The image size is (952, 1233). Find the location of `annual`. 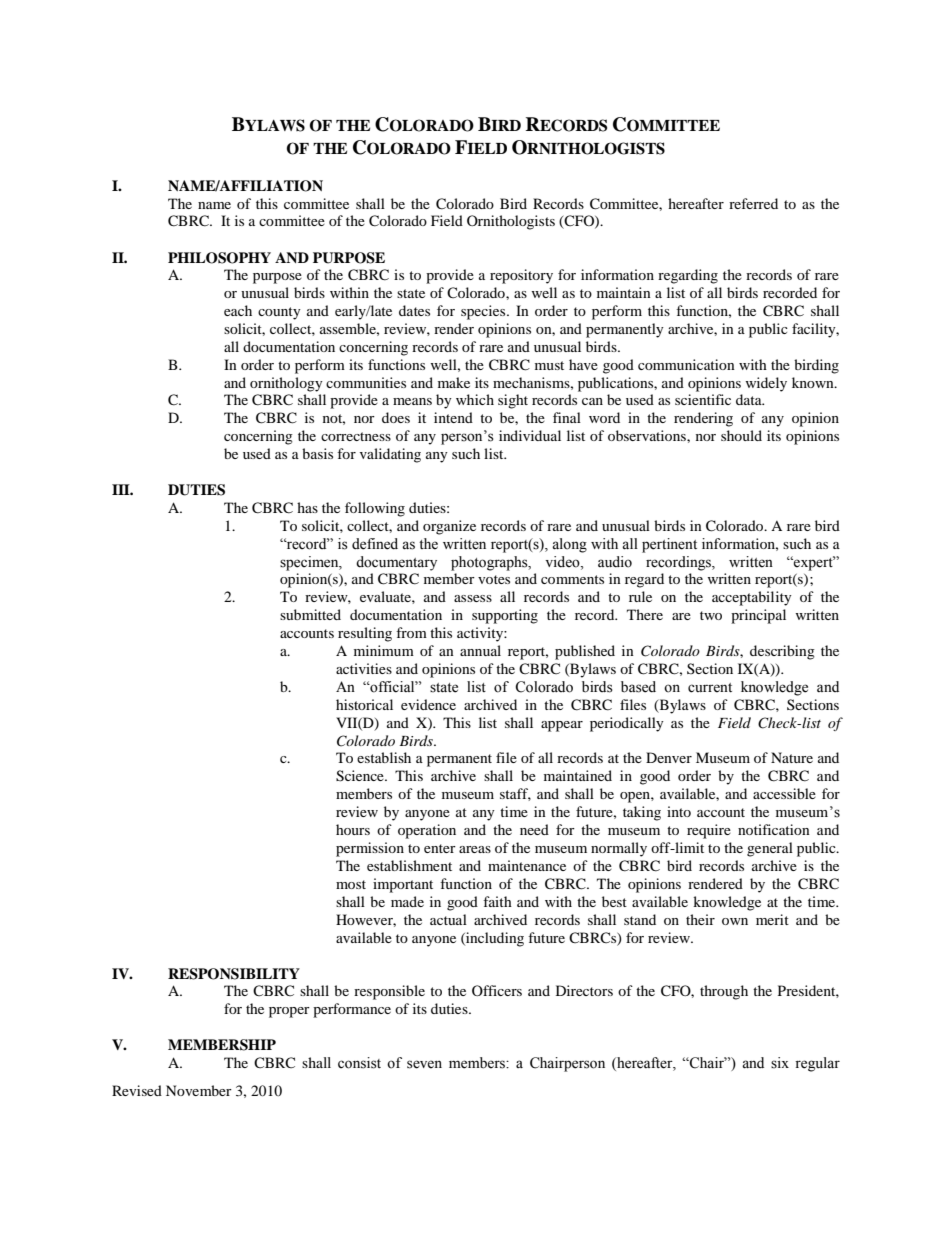

annual is located at coordinates (480, 650).
